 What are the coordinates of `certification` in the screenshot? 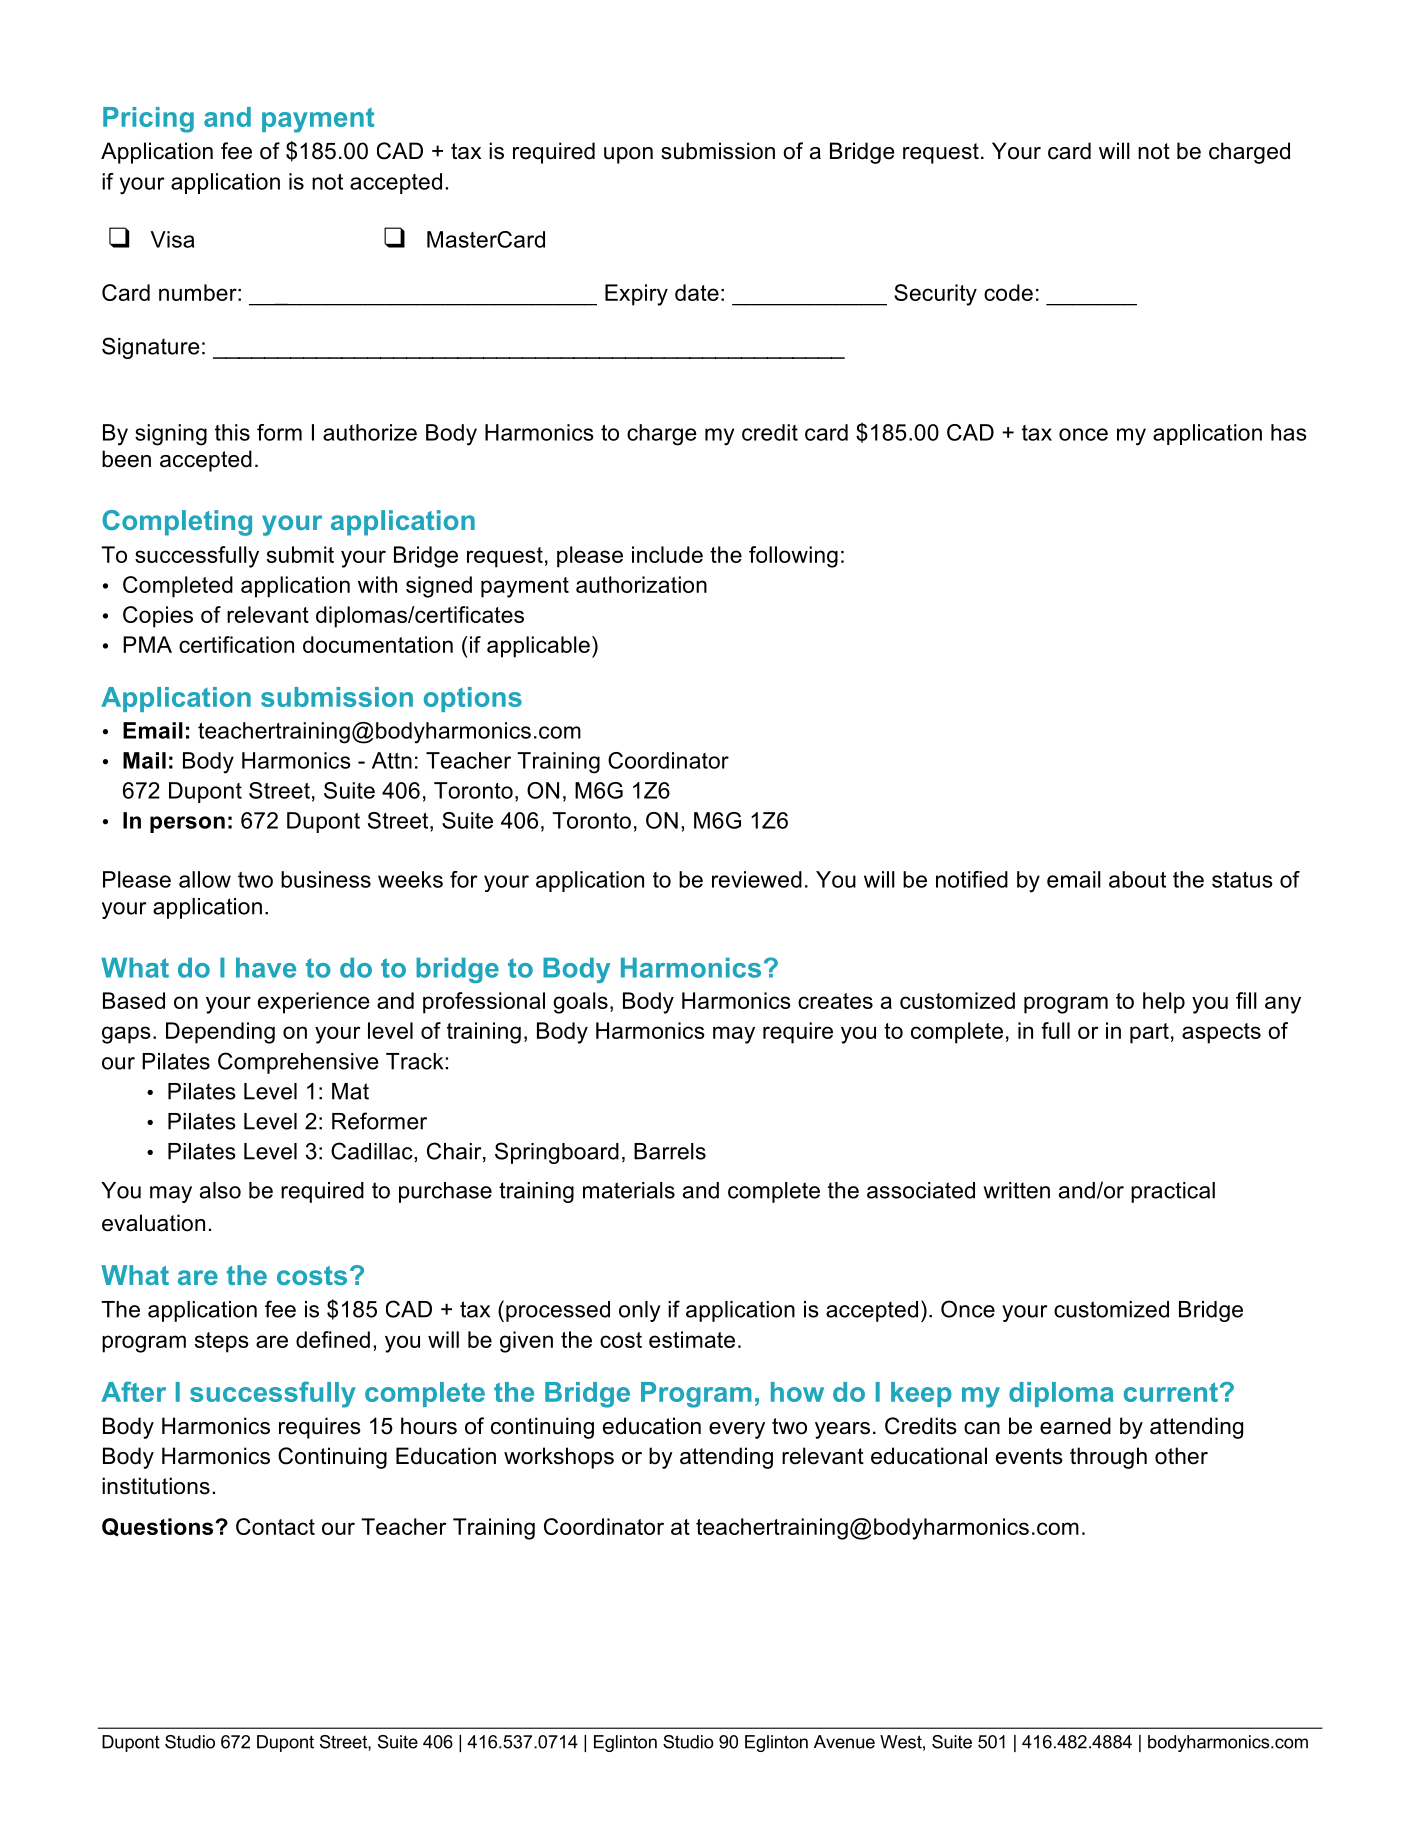 It's located at (236, 644).
